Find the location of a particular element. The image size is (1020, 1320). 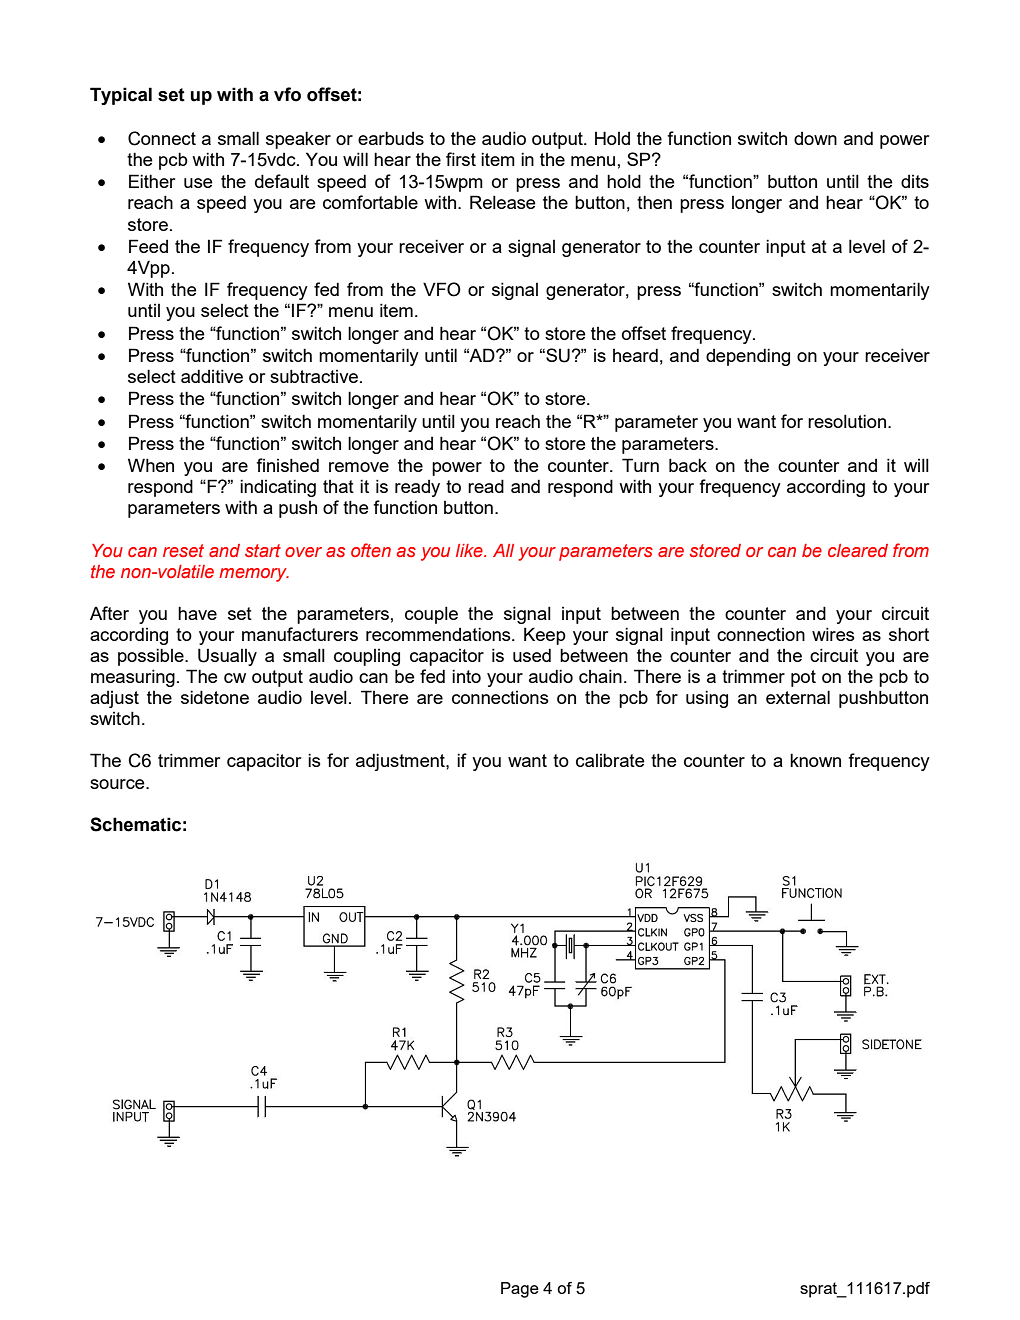

Page is located at coordinates (520, 1290).
